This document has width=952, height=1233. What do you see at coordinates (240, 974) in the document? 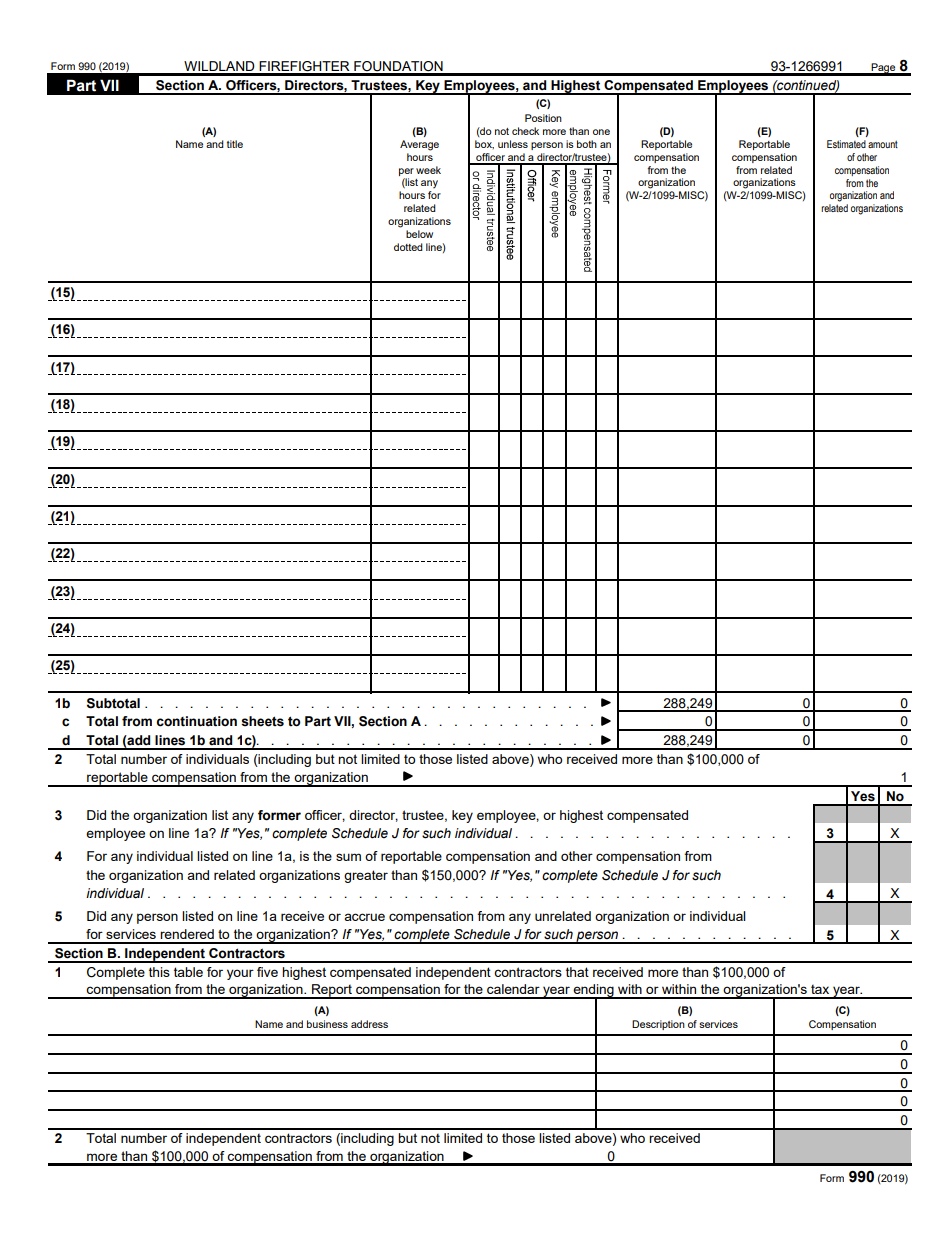
I see `your` at bounding box center [240, 974].
